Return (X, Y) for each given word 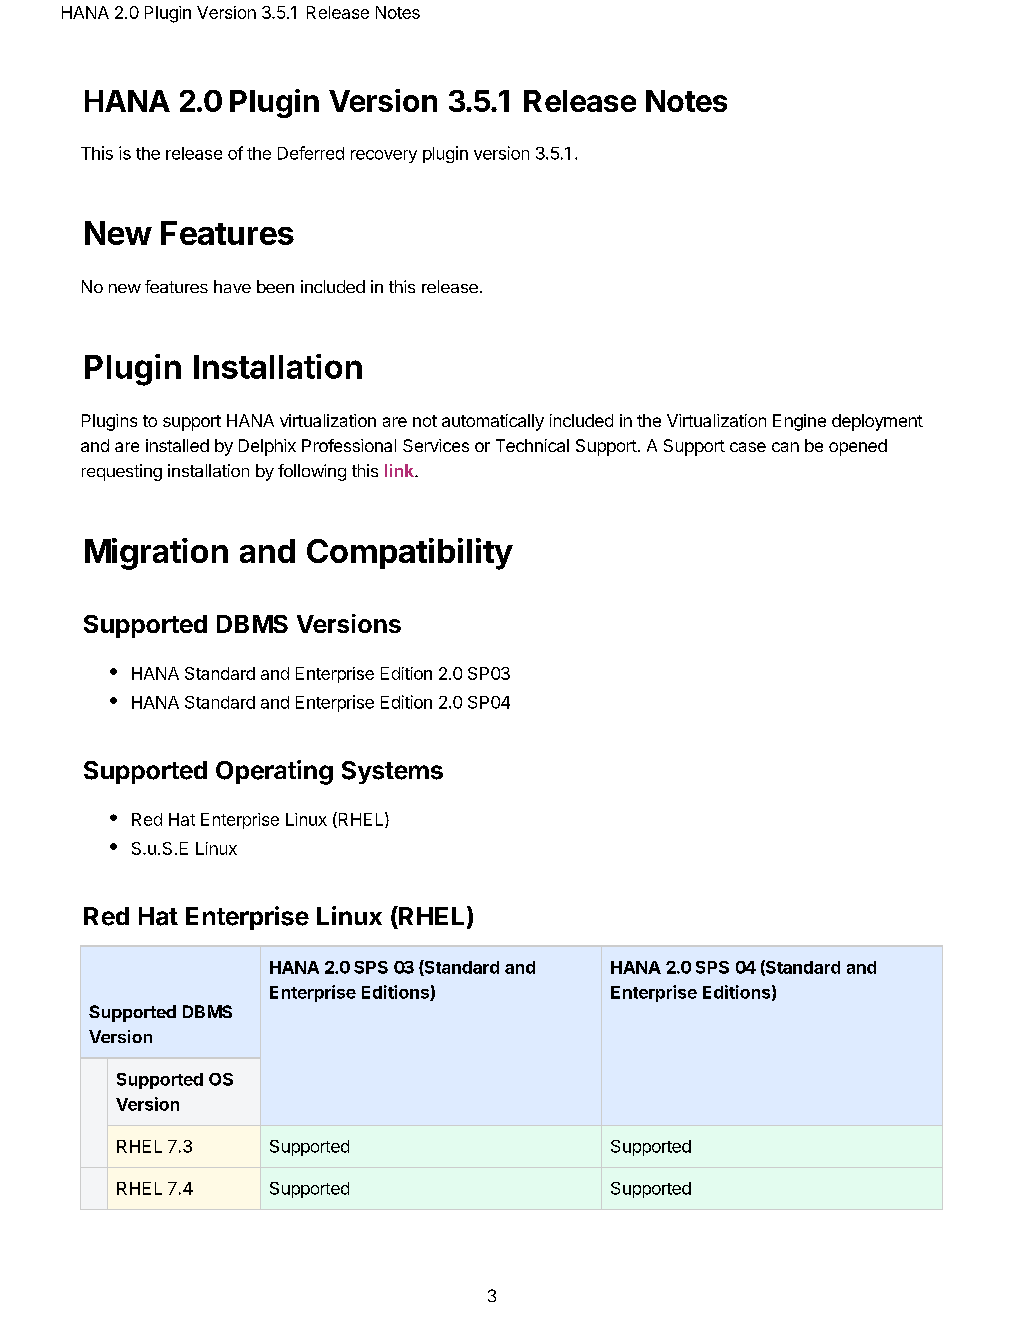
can (785, 447)
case (748, 447)
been (275, 286)
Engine (799, 422)
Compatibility (410, 554)
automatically (493, 422)
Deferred (311, 153)
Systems (392, 772)
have (232, 286)
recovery (384, 156)
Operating (274, 772)
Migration (156, 554)
